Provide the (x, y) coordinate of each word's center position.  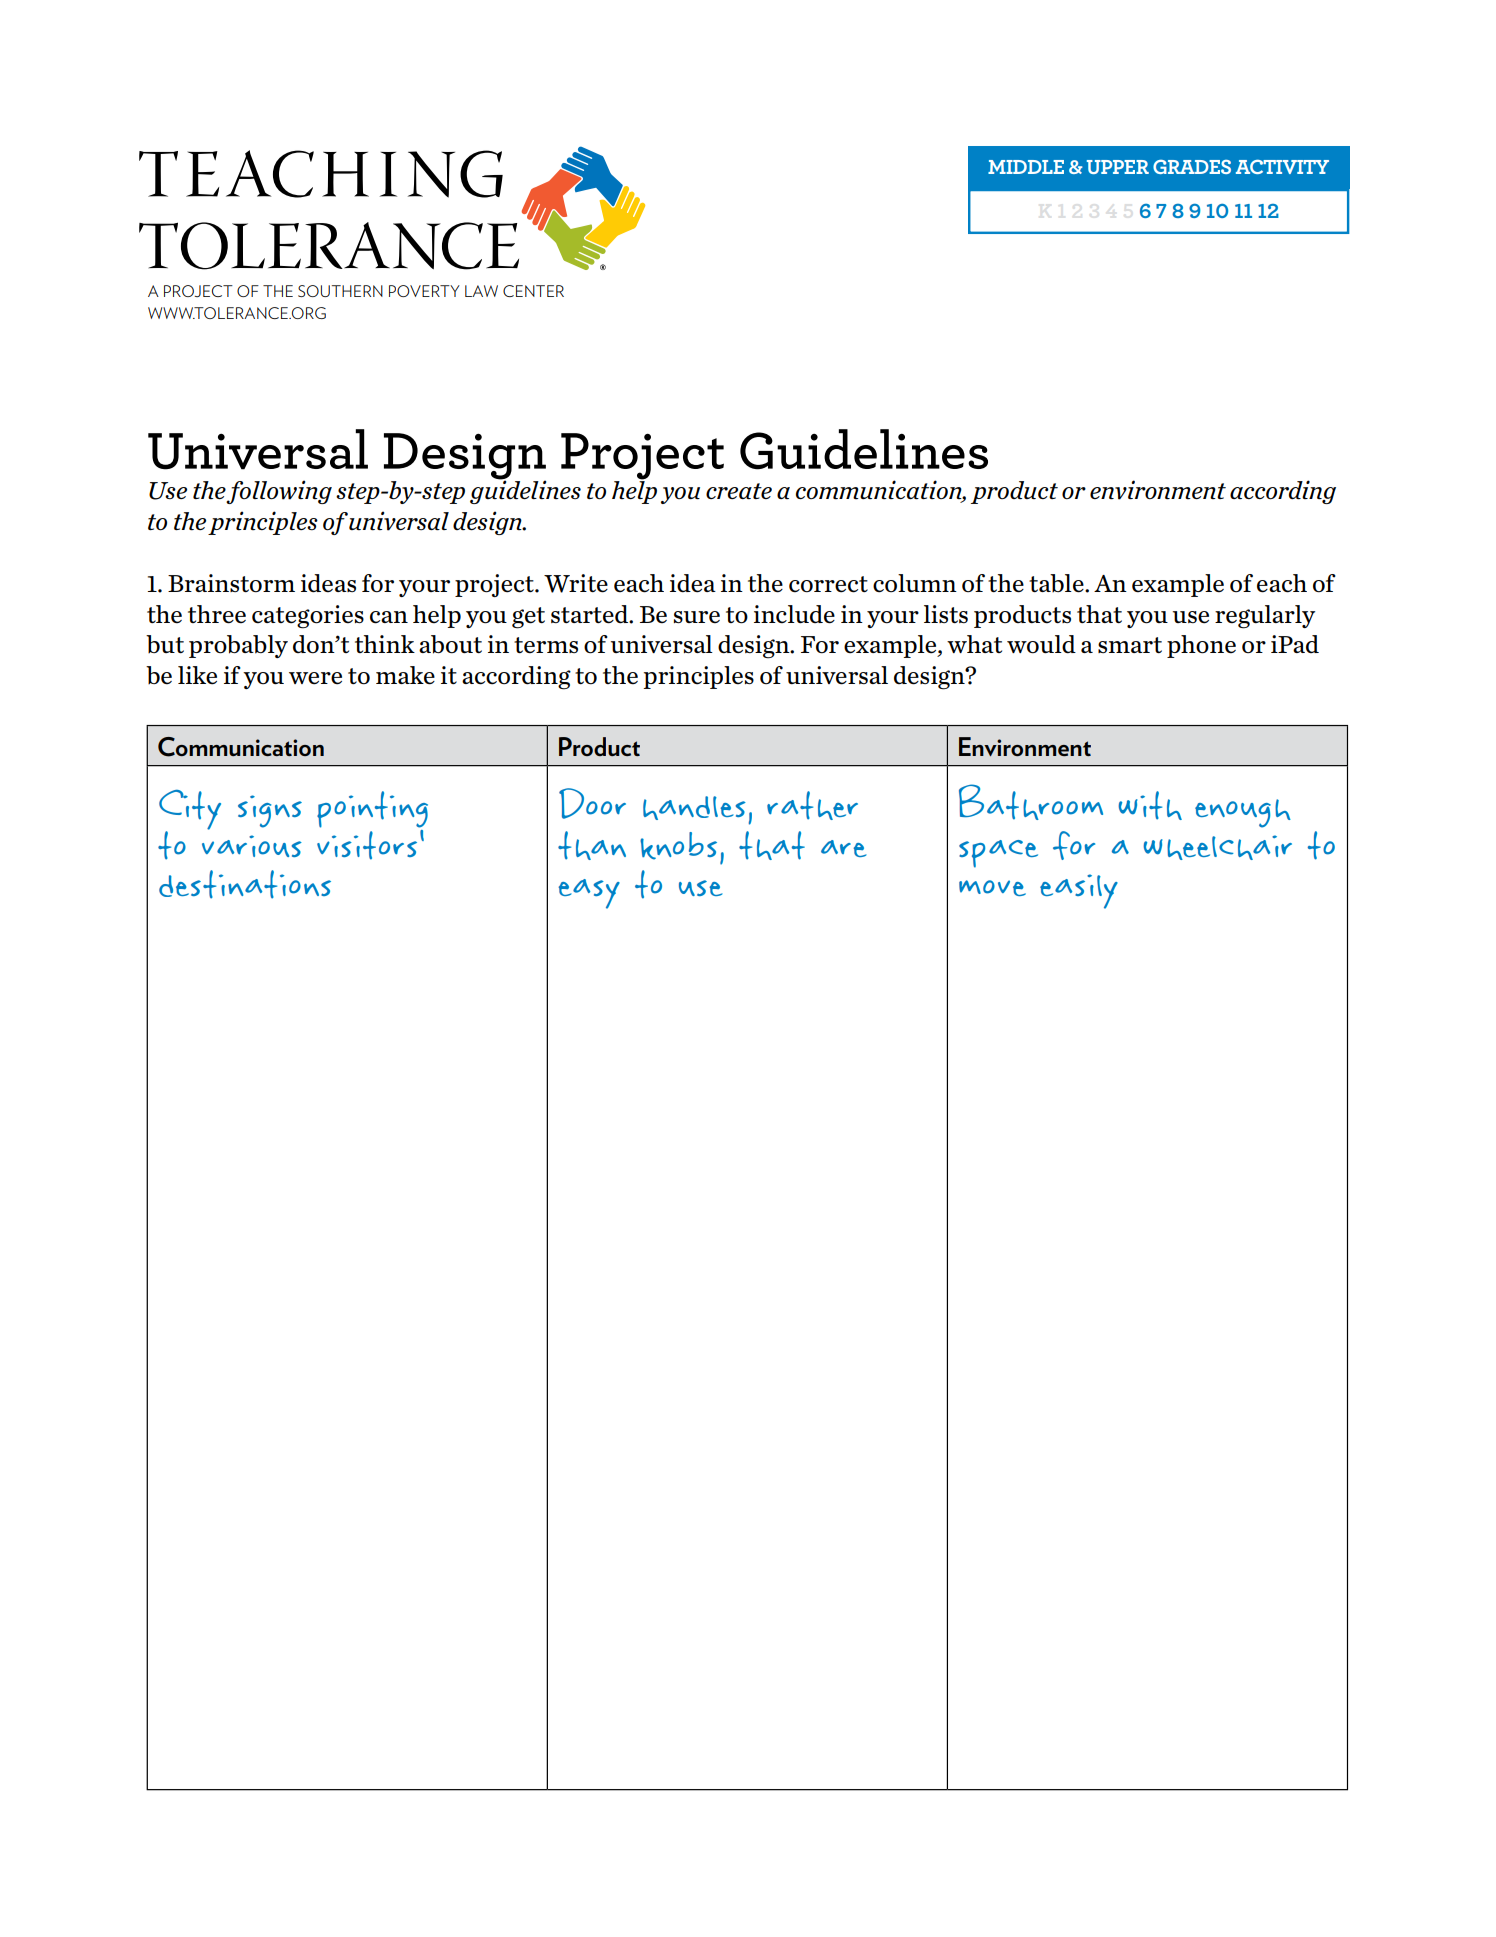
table (1057, 583)
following (279, 492)
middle (1026, 167)
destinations (245, 884)
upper (1118, 167)
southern (340, 291)
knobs (678, 846)
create (739, 491)
